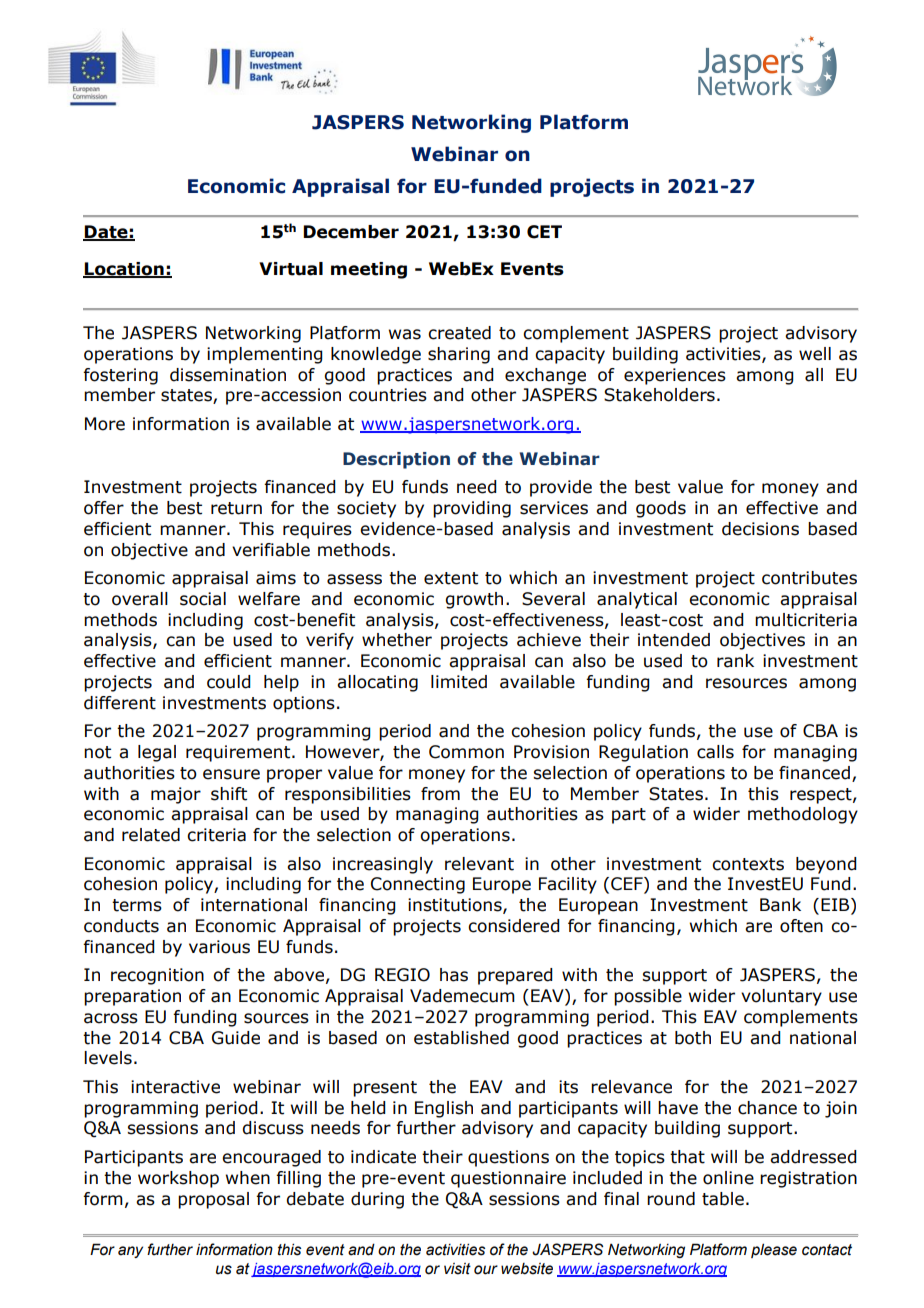 The width and height of the screenshot is (924, 1308). Describe the element at coordinates (815, 354) in the screenshot. I see `well` at that location.
